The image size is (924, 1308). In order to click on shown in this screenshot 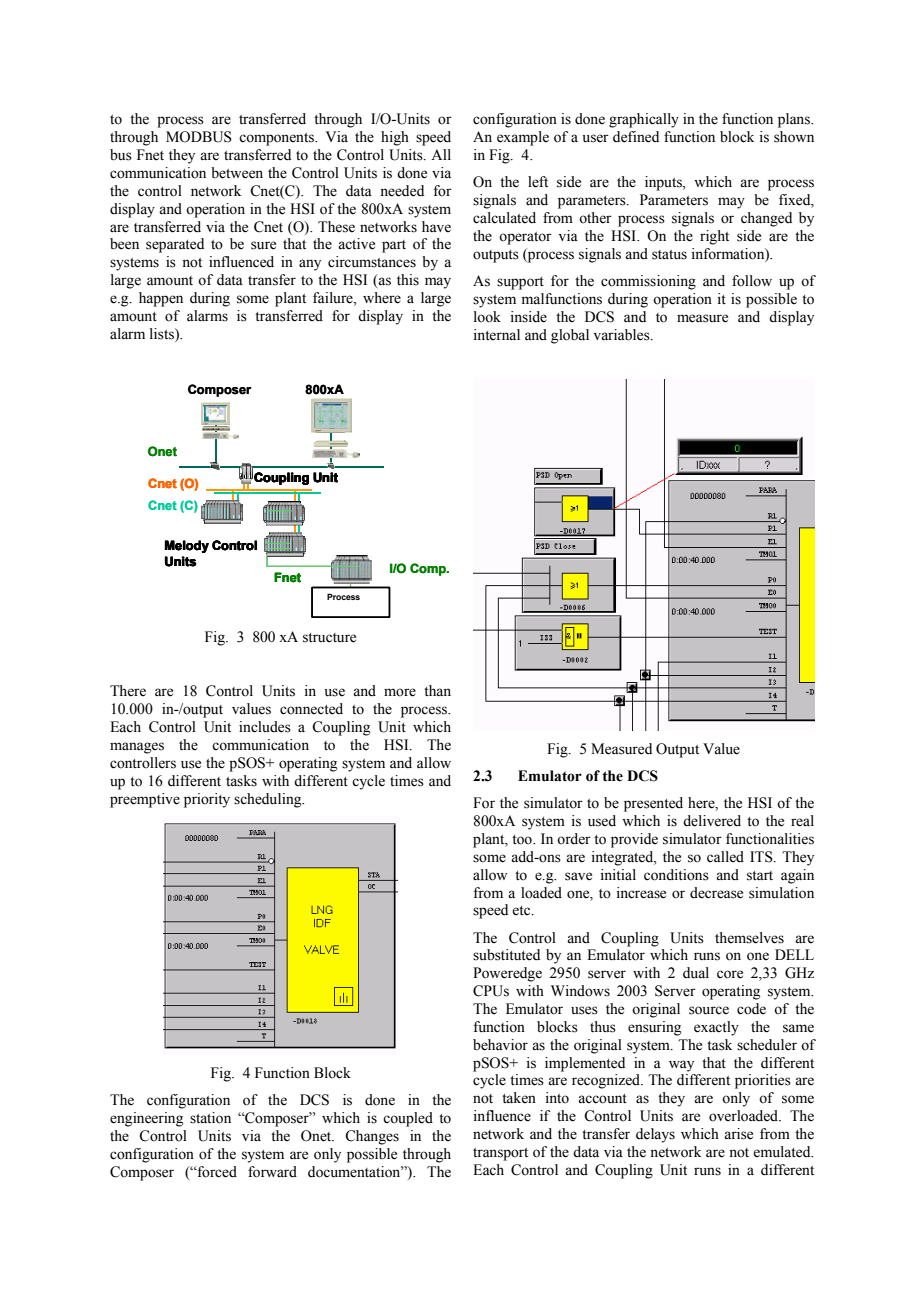, I will do `click(794, 137)`.
